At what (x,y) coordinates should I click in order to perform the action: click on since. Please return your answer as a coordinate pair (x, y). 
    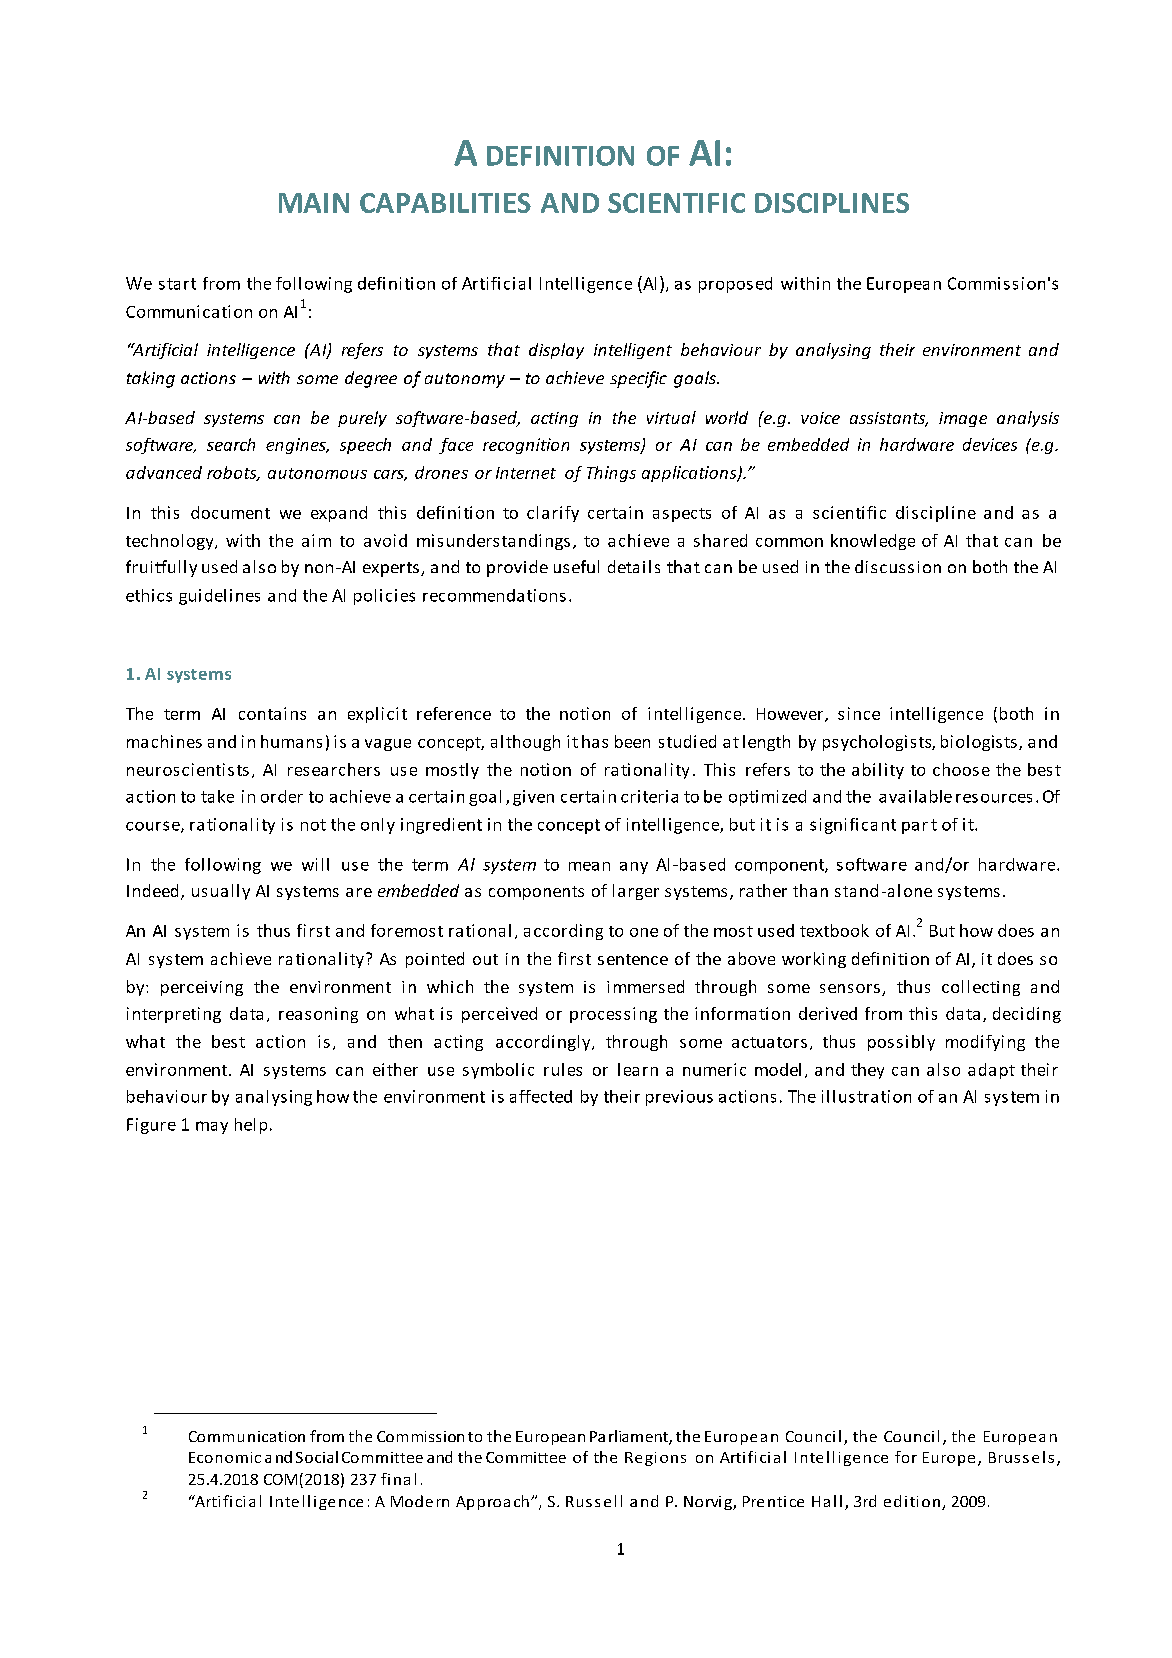
    Looking at the image, I should click on (859, 713).
